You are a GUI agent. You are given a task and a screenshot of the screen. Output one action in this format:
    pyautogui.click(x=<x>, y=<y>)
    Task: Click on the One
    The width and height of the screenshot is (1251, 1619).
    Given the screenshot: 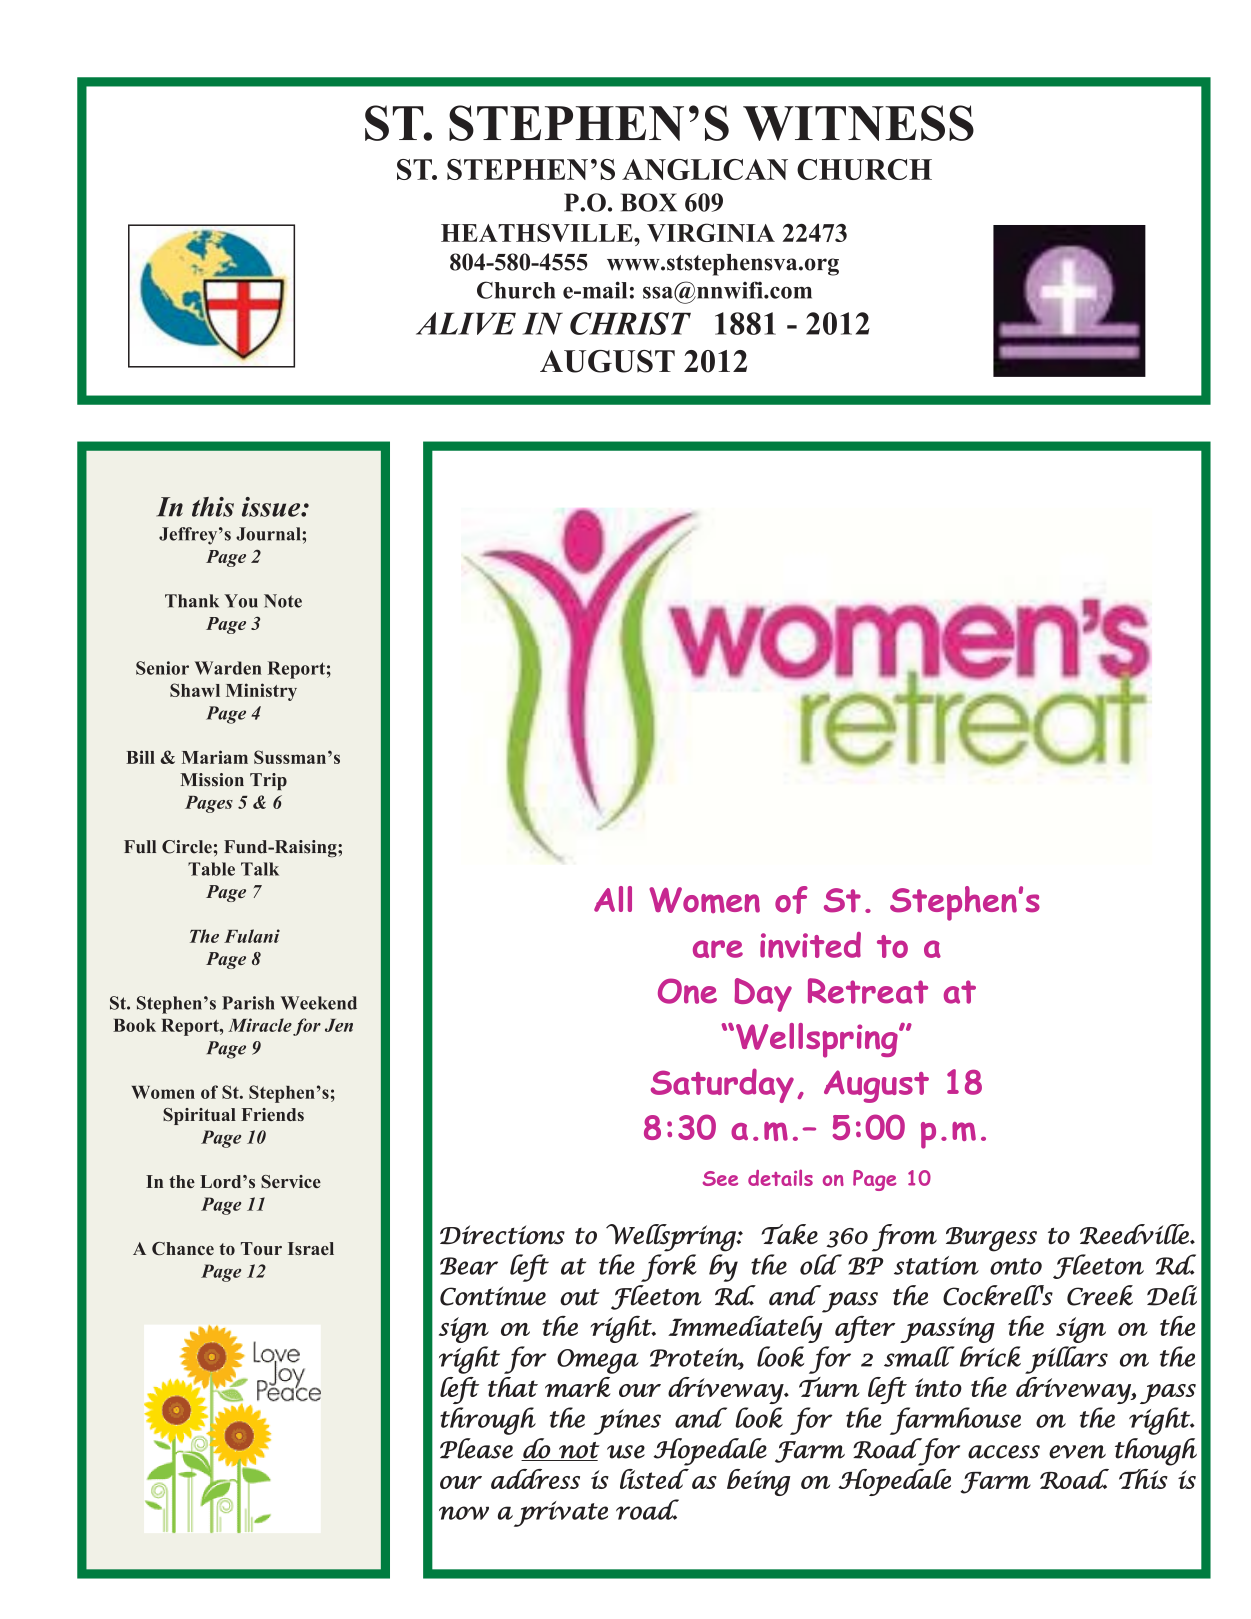 What is the action you would take?
    pyautogui.click(x=687, y=991)
